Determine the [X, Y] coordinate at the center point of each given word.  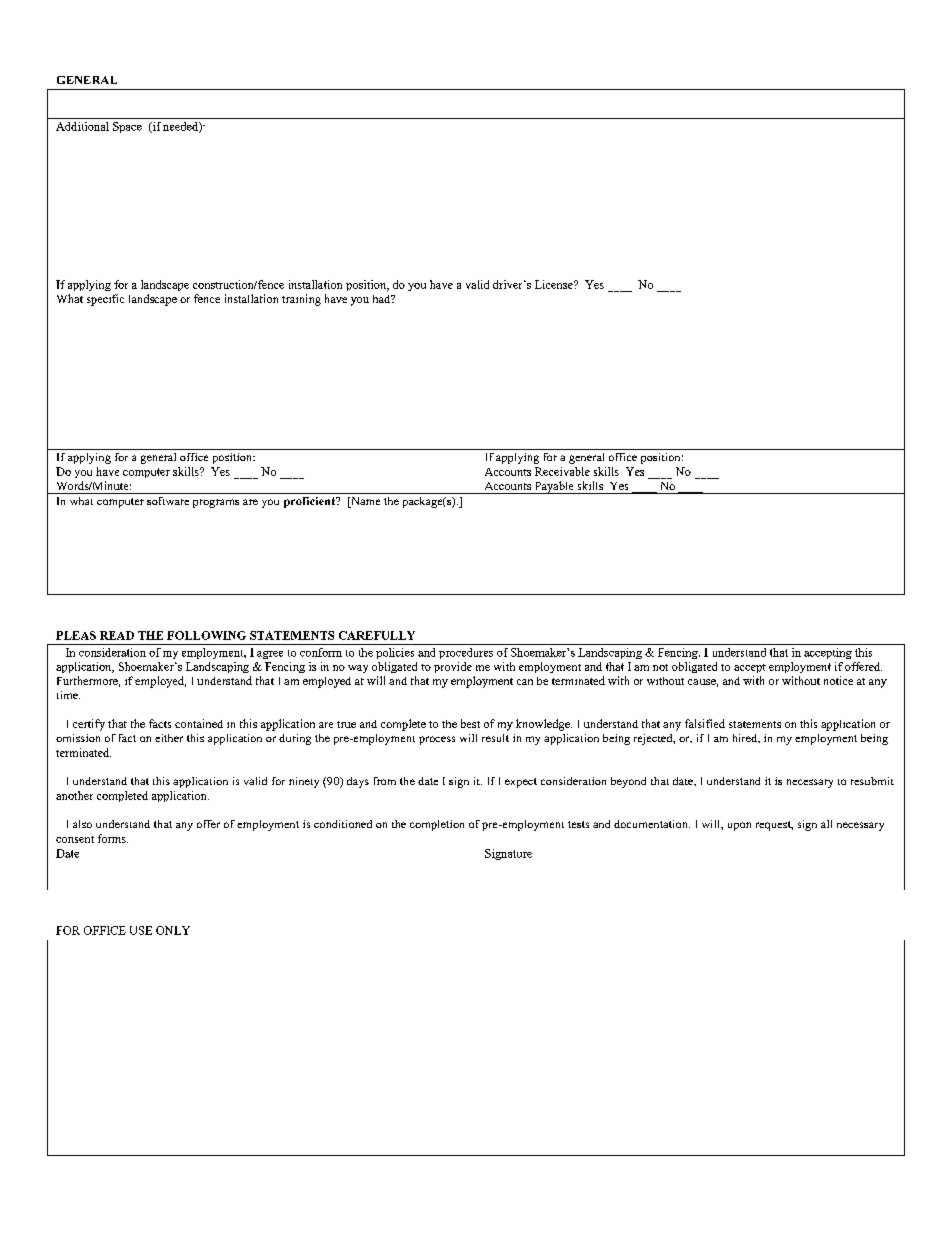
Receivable [562, 471]
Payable [554, 487]
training [301, 300]
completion [437, 825]
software [168, 501]
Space [127, 127]
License [555, 284]
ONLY [173, 930]
